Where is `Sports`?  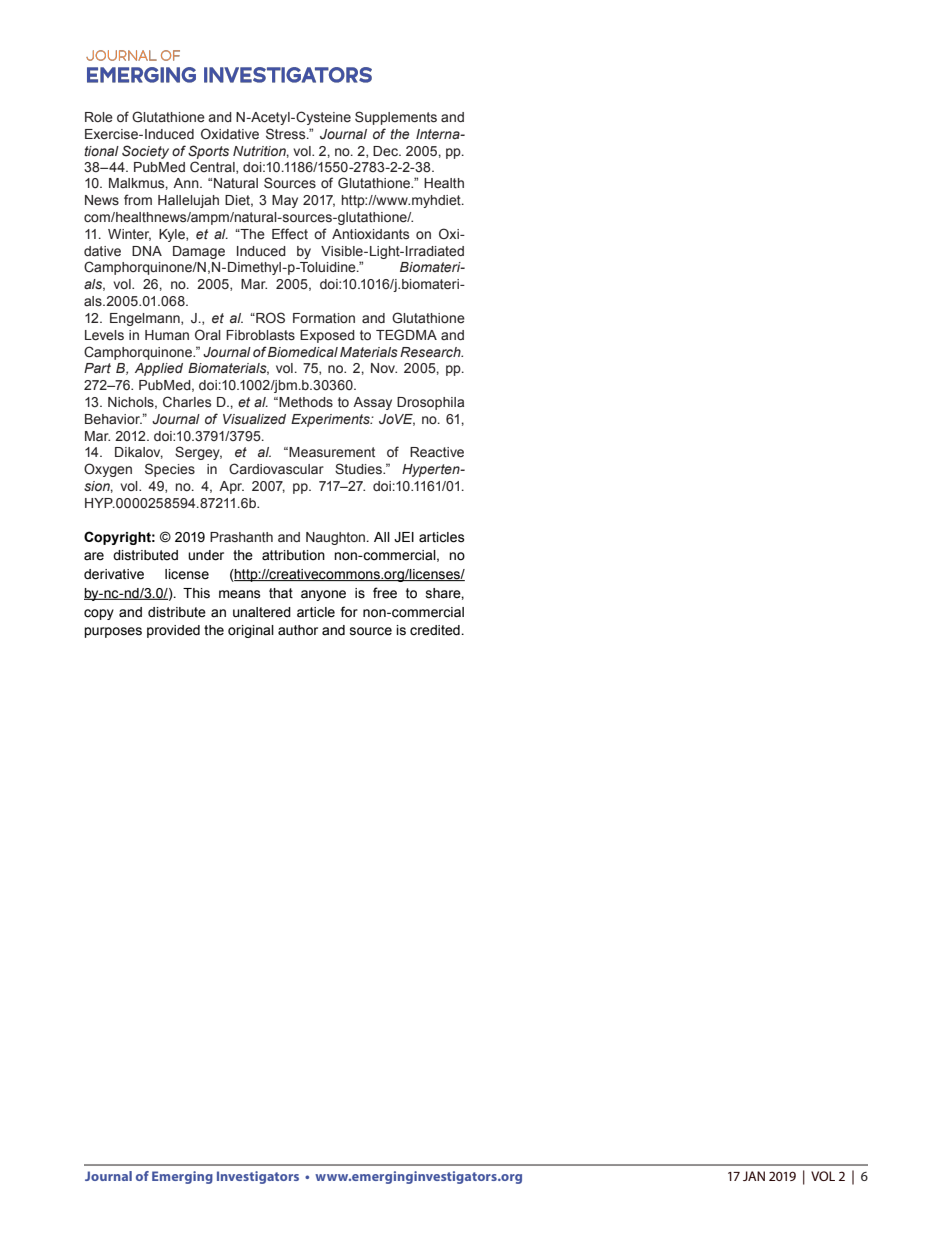
Sports is located at coordinates (208, 152).
